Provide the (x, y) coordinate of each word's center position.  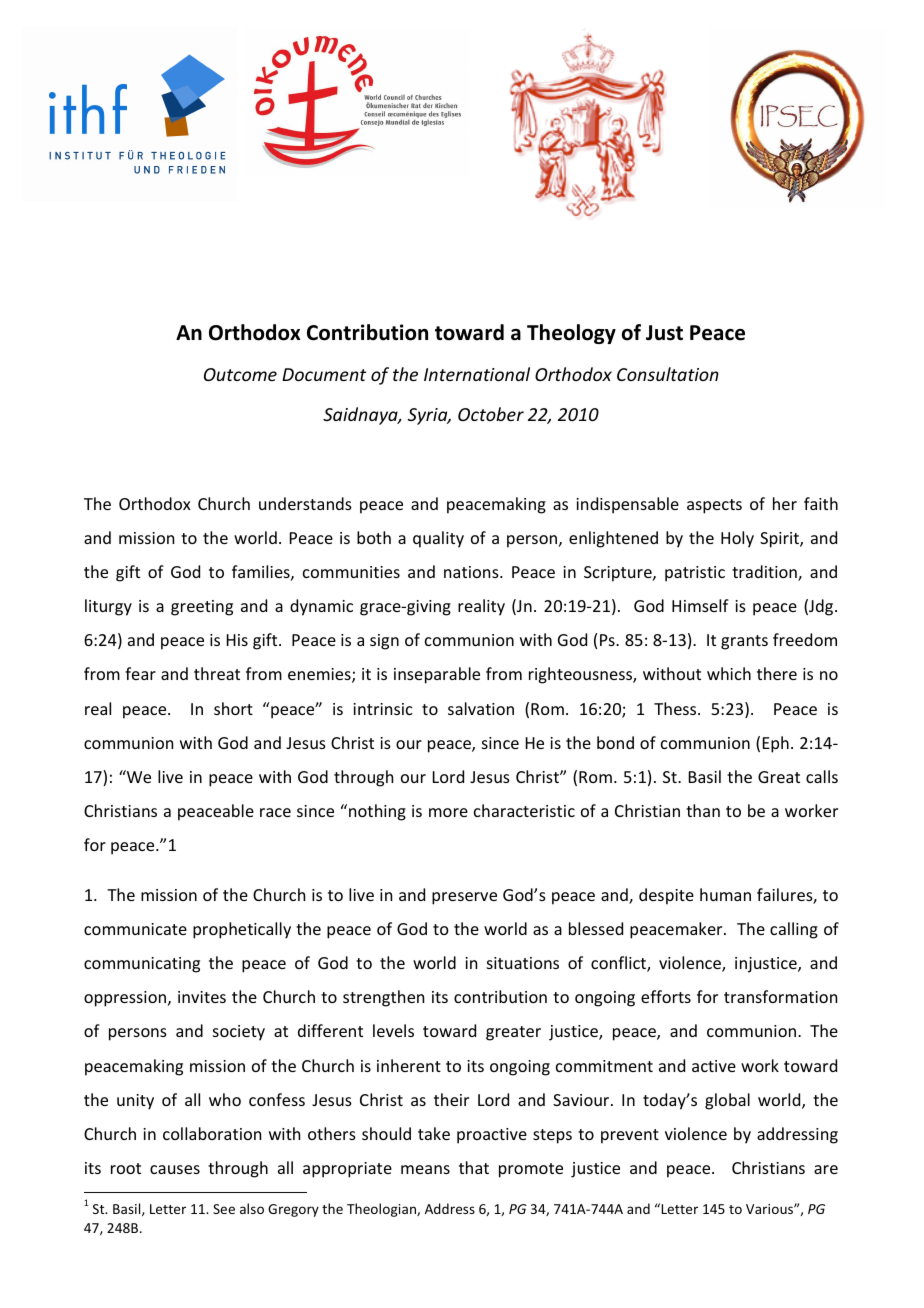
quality (438, 539)
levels (393, 1030)
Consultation (668, 374)
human (725, 894)
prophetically (242, 930)
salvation (481, 708)
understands (305, 503)
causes (175, 1169)
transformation (780, 996)
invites (202, 997)
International (477, 374)
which (729, 673)
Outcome (240, 374)
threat (217, 673)
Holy (737, 539)
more (448, 812)
